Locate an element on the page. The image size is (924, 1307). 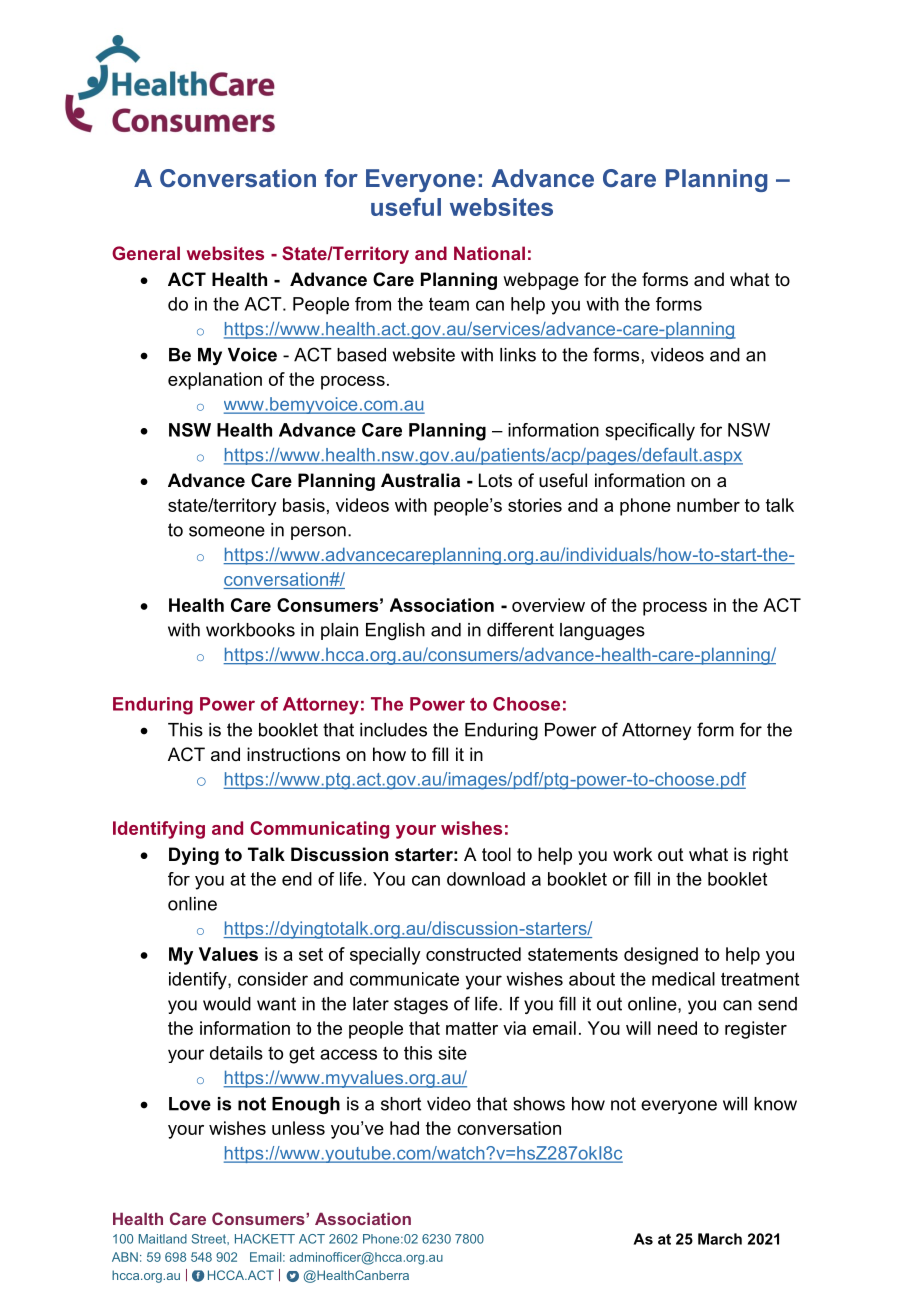
English is located at coordinates (395, 631).
